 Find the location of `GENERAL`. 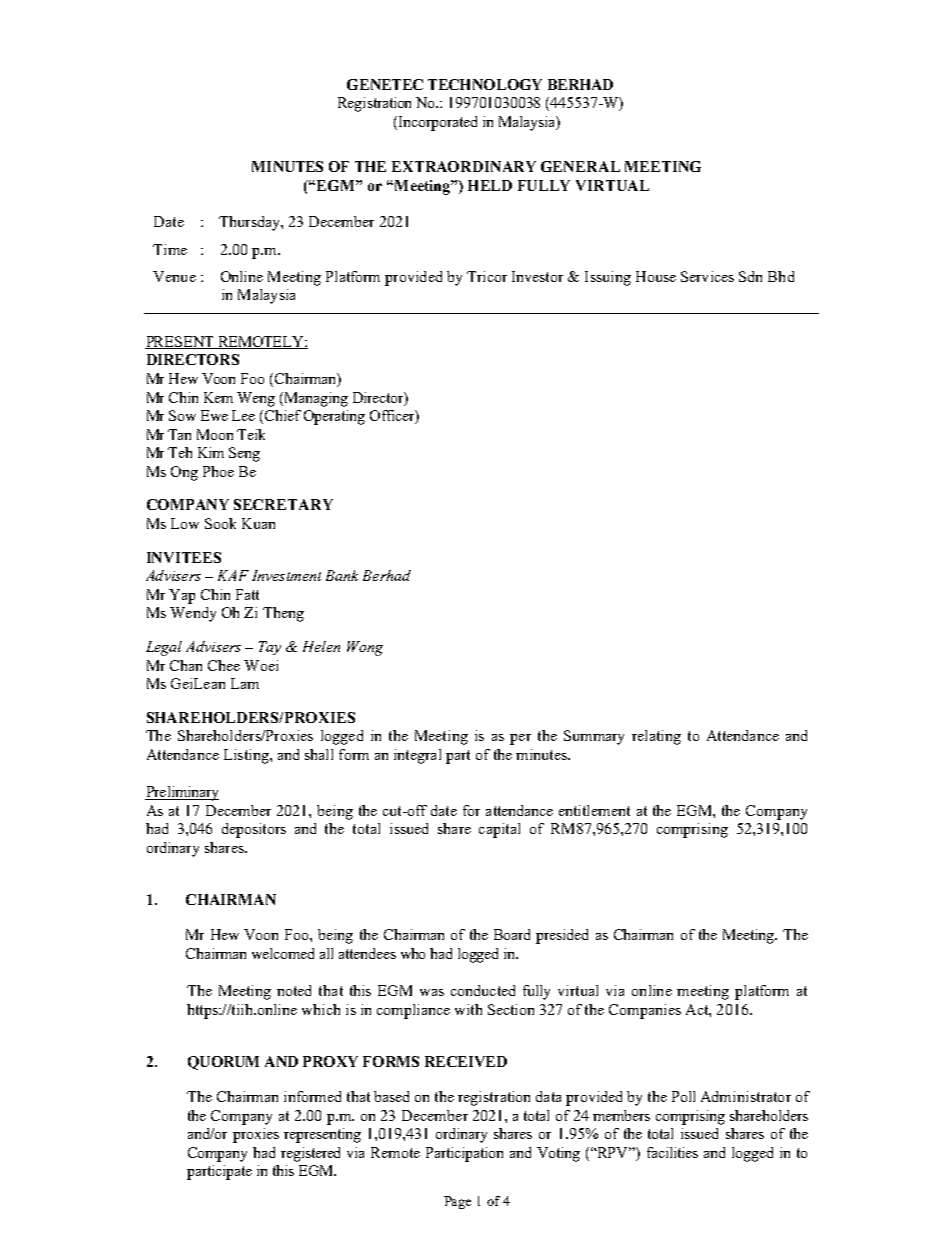

GENERAL is located at coordinates (580, 166).
